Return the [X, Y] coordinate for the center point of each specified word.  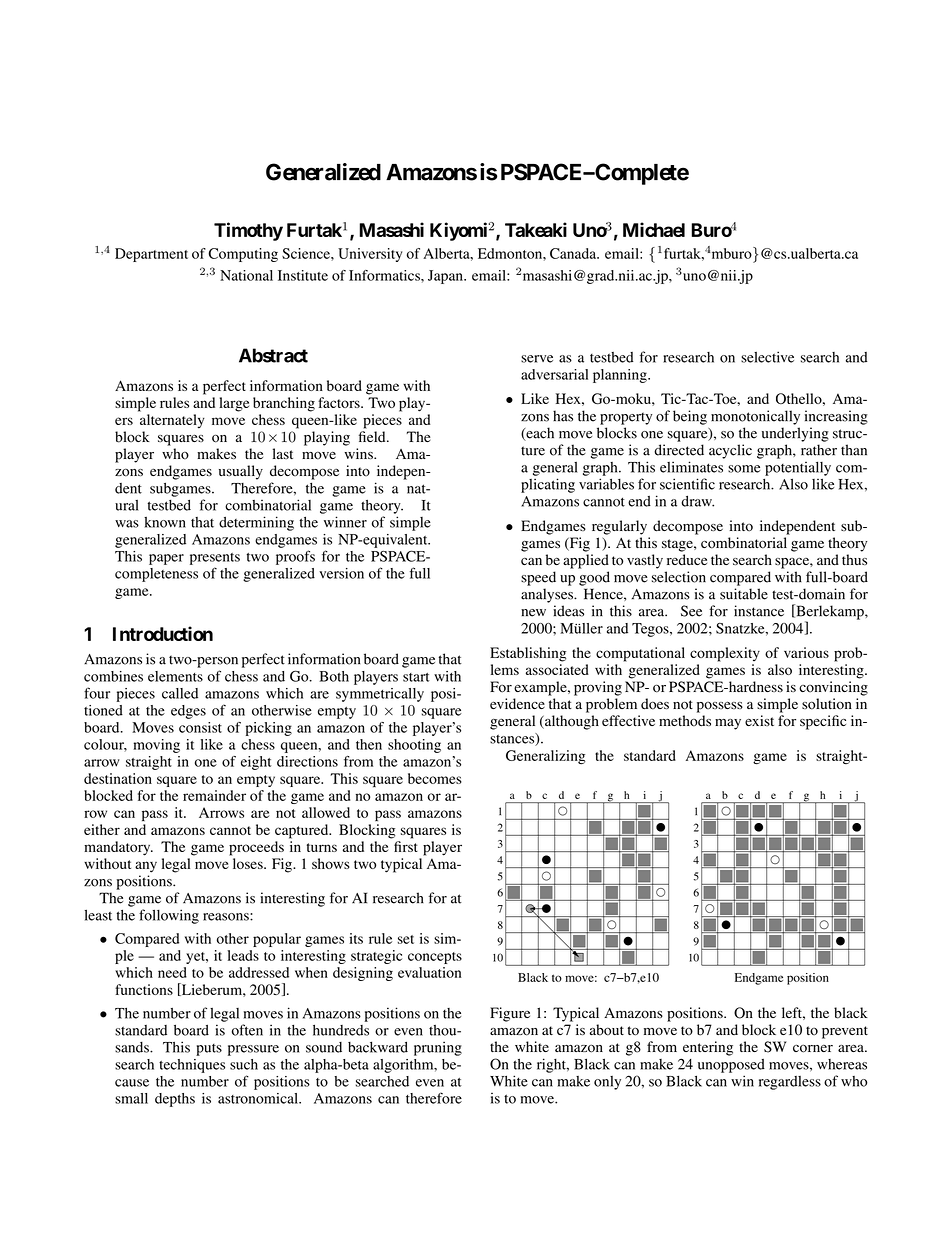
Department [151, 255]
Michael [654, 229]
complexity [725, 654]
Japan [446, 277]
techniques [192, 1066]
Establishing [528, 654]
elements [175, 676]
